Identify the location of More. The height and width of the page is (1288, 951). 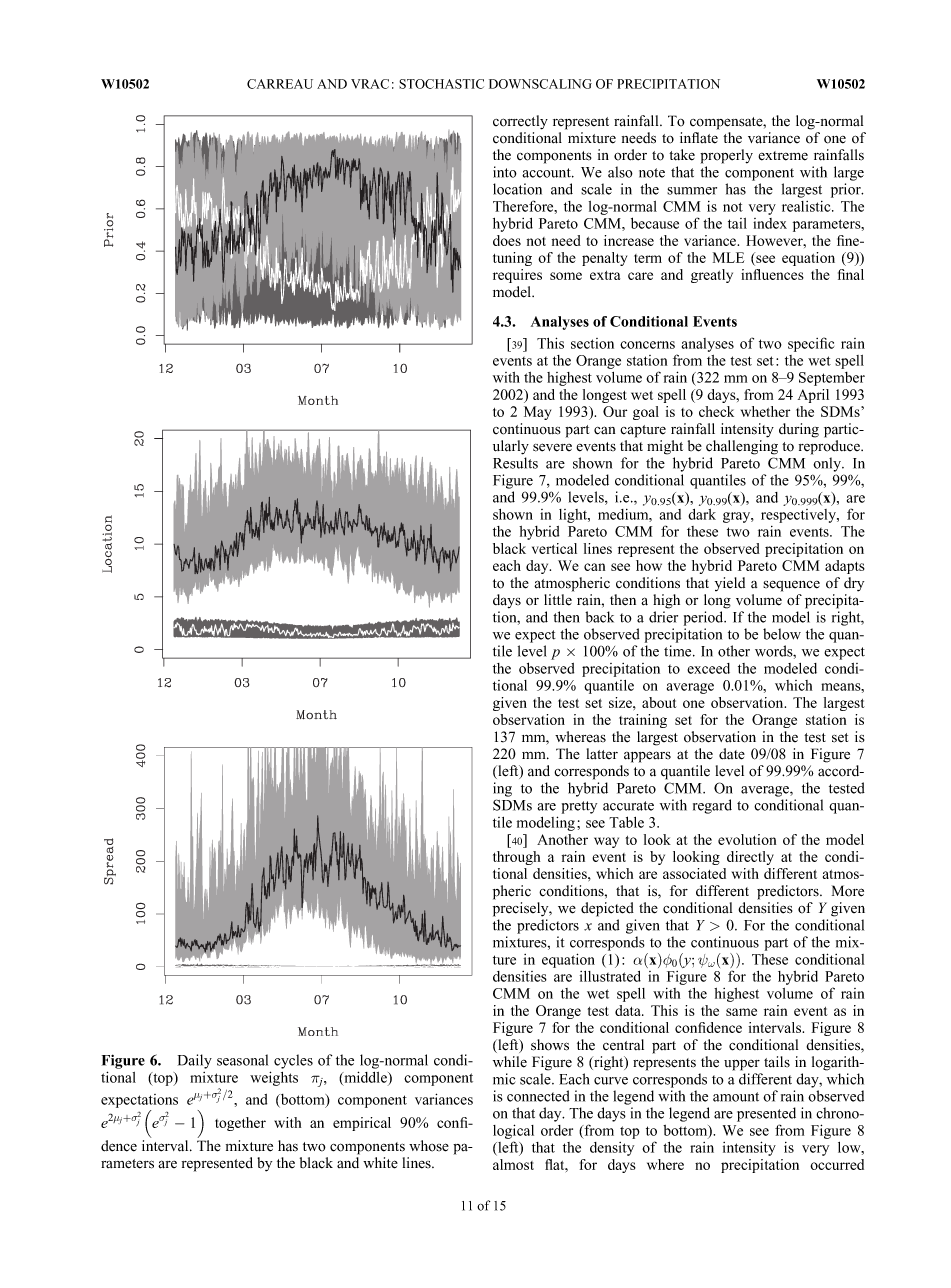
(848, 891).
